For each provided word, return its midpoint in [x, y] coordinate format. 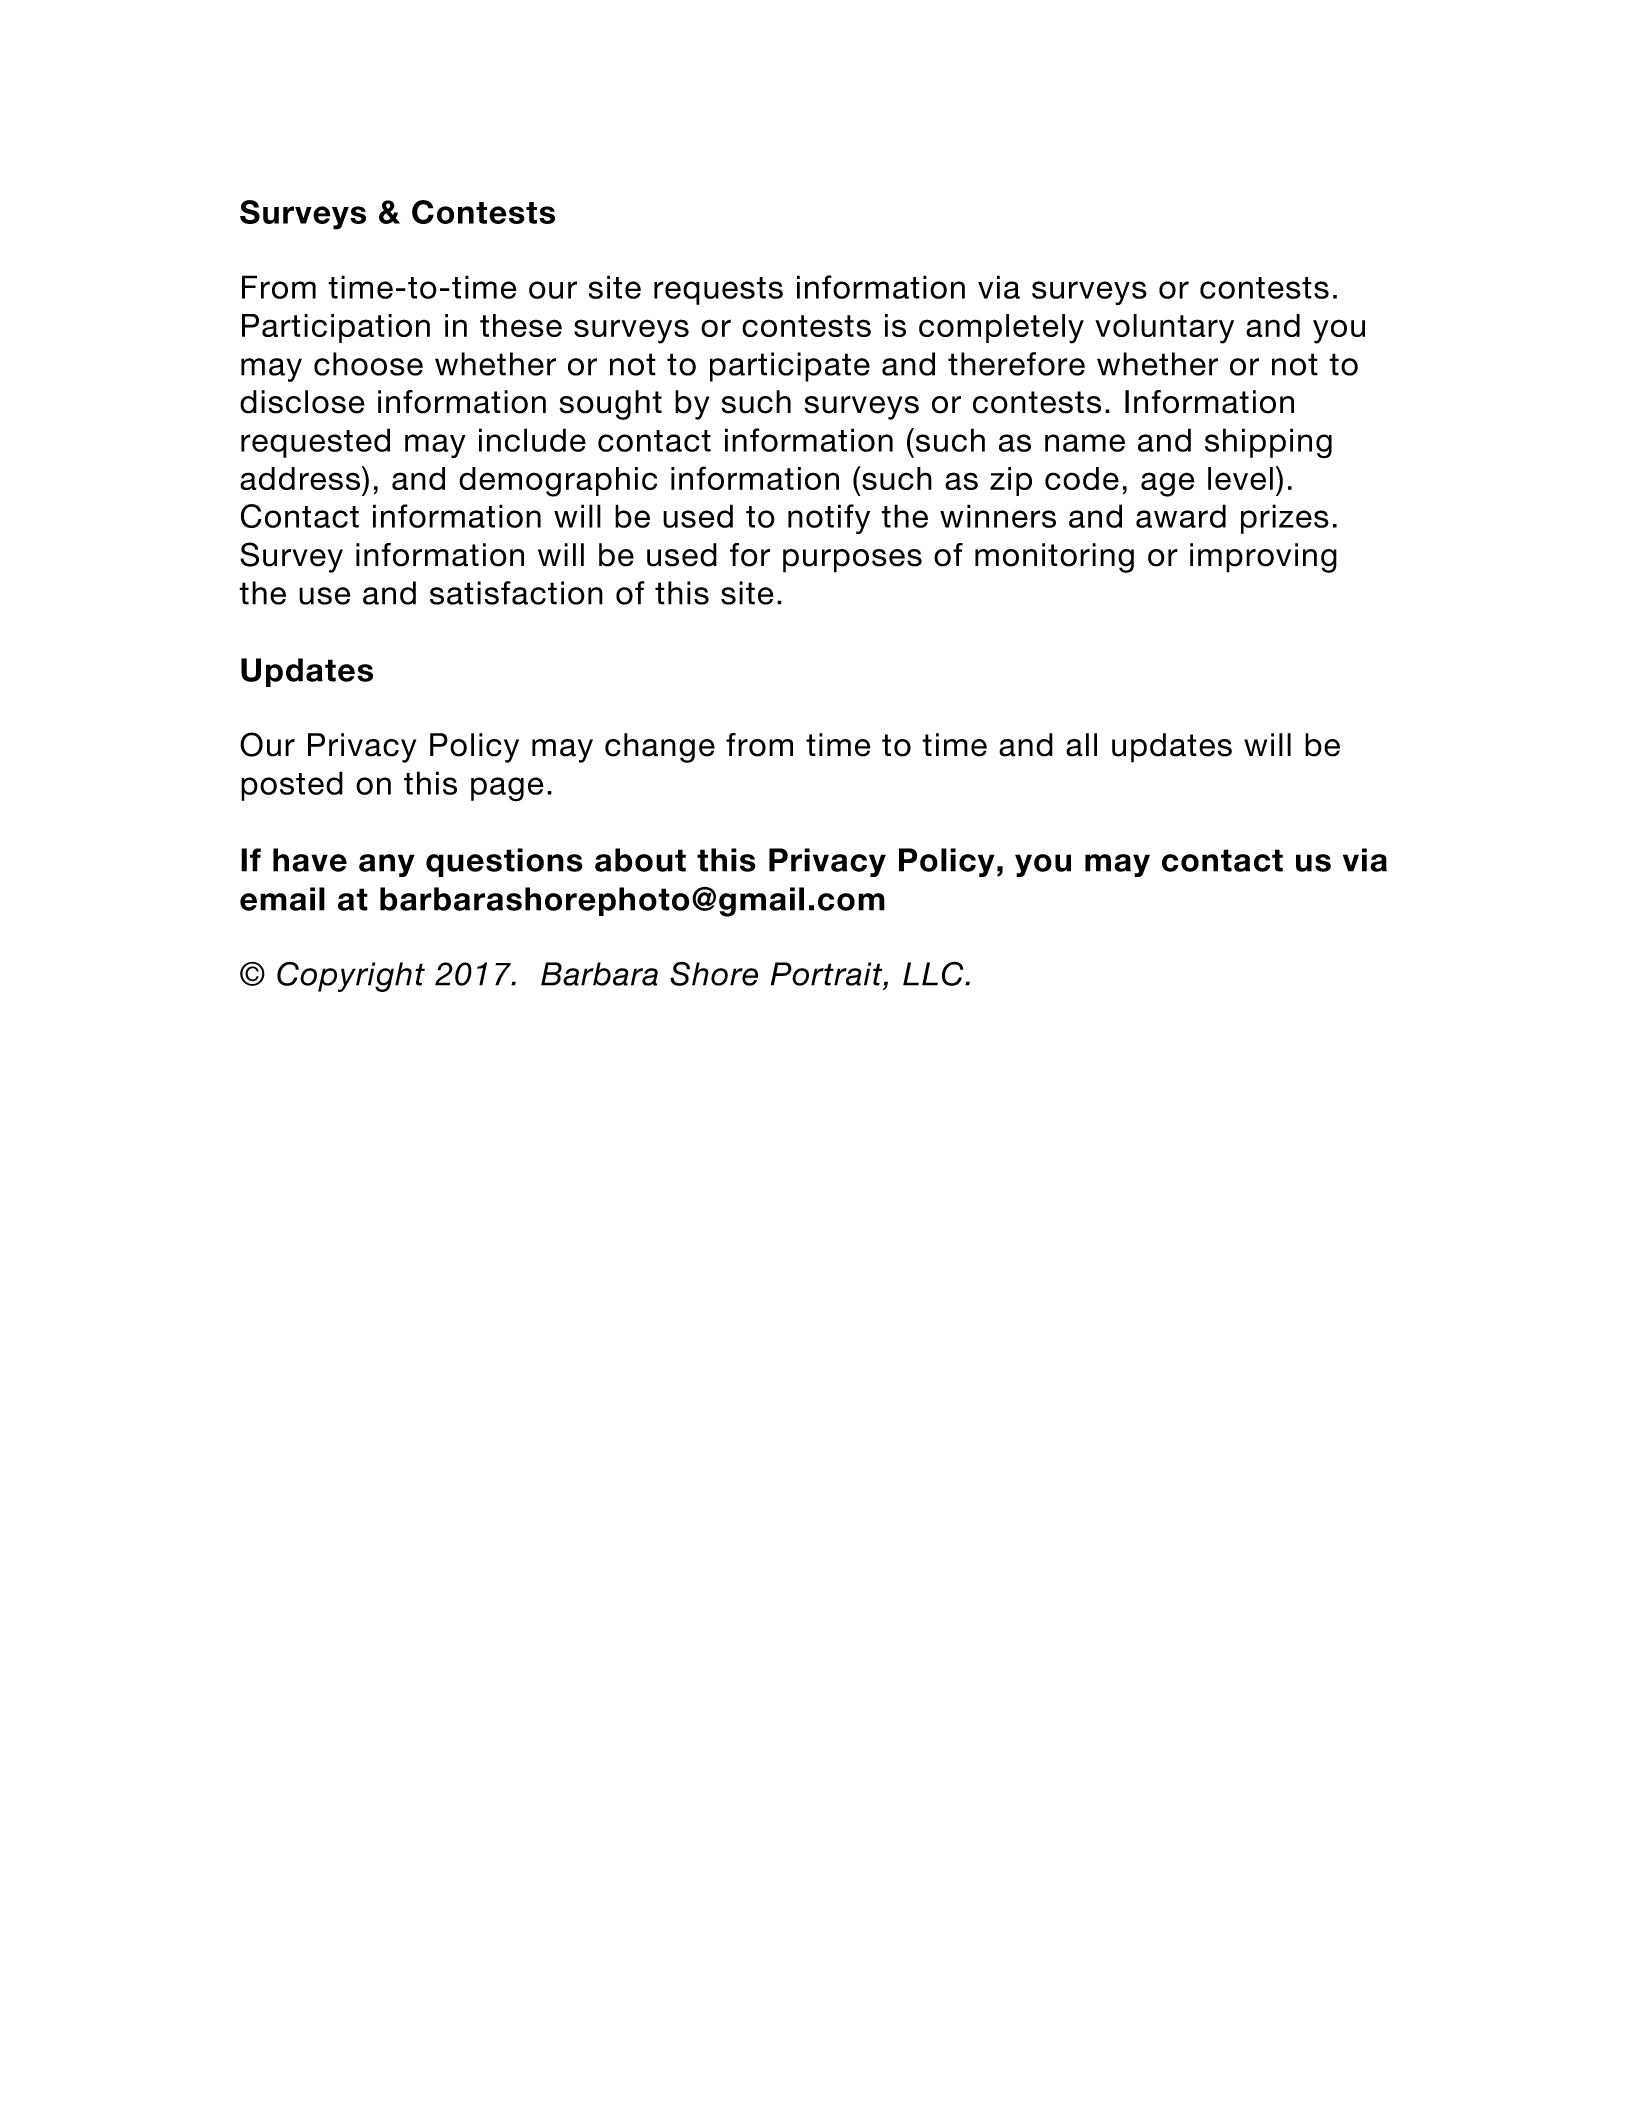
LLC [934, 973]
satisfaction [516, 593]
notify [829, 519]
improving [1263, 558]
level [1240, 478]
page [507, 789]
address [301, 478]
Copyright [351, 977]
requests [718, 291]
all [1081, 745]
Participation [336, 328]
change [660, 748]
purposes [852, 561]
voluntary [1164, 329]
